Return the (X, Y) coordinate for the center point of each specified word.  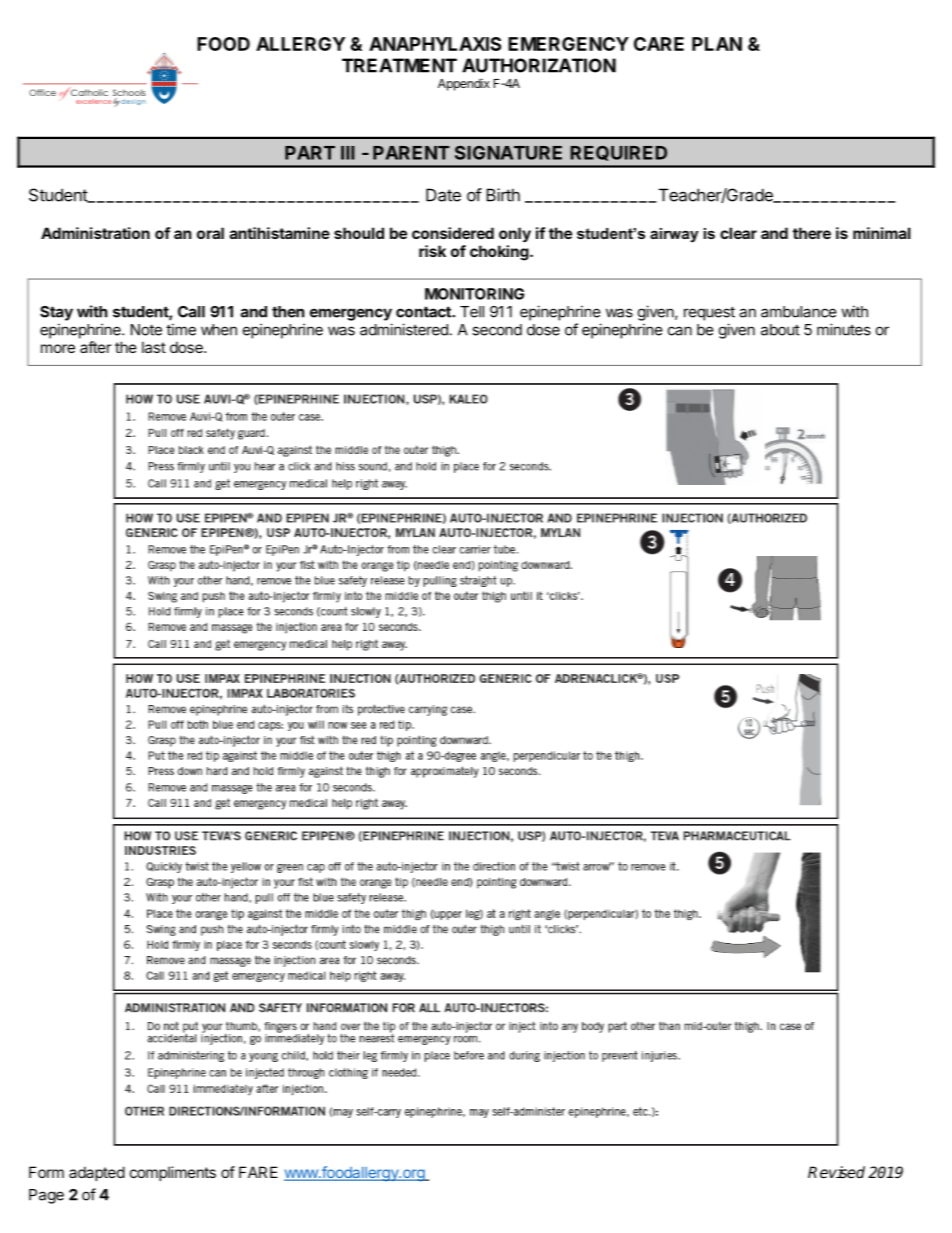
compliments (173, 1173)
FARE (258, 1172)
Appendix (464, 85)
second (497, 330)
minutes (844, 329)
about (780, 330)
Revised (836, 1172)
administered (404, 329)
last (154, 347)
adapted (97, 1173)
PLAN (717, 44)
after (95, 347)
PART (310, 153)
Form (46, 1172)
